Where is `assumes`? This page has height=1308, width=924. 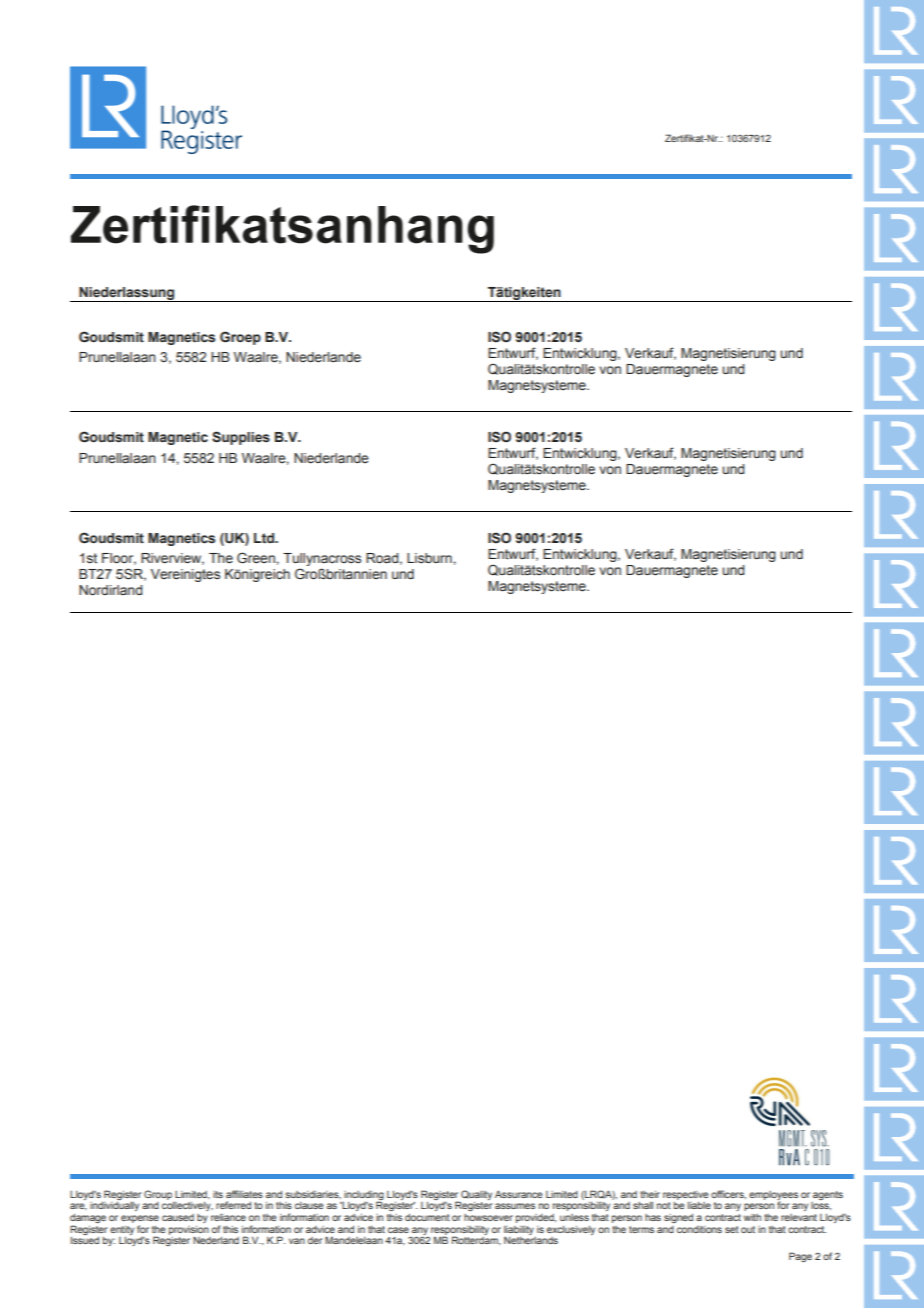
assumes is located at coordinates (515, 1206).
